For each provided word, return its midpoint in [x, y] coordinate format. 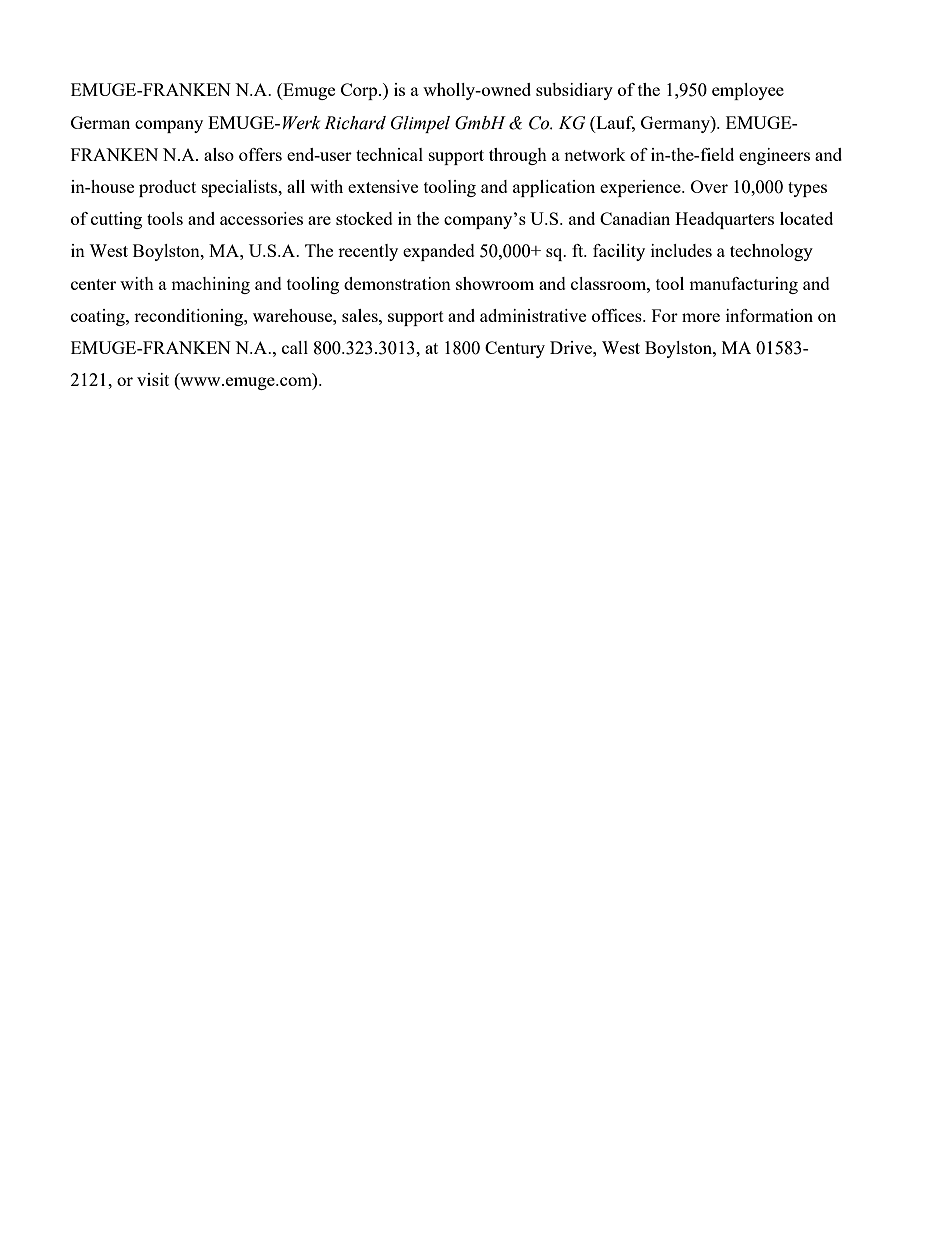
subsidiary [574, 91]
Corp [360, 91]
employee [748, 91]
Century [515, 349]
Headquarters [724, 220]
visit [153, 379]
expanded [439, 252]
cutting [116, 220]
